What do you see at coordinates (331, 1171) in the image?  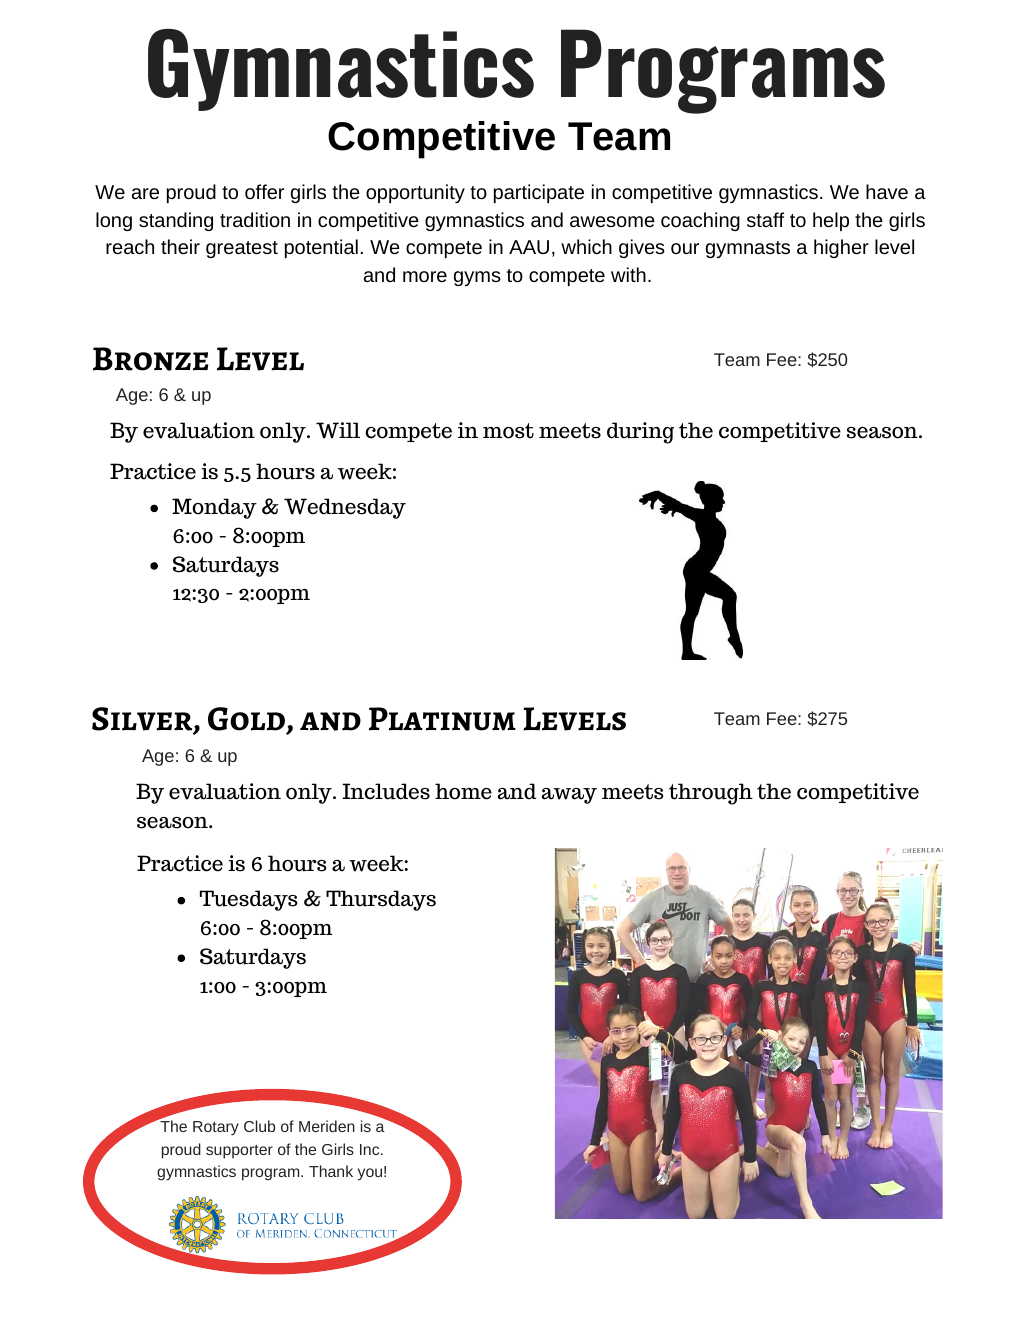 I see `Thank` at bounding box center [331, 1171].
